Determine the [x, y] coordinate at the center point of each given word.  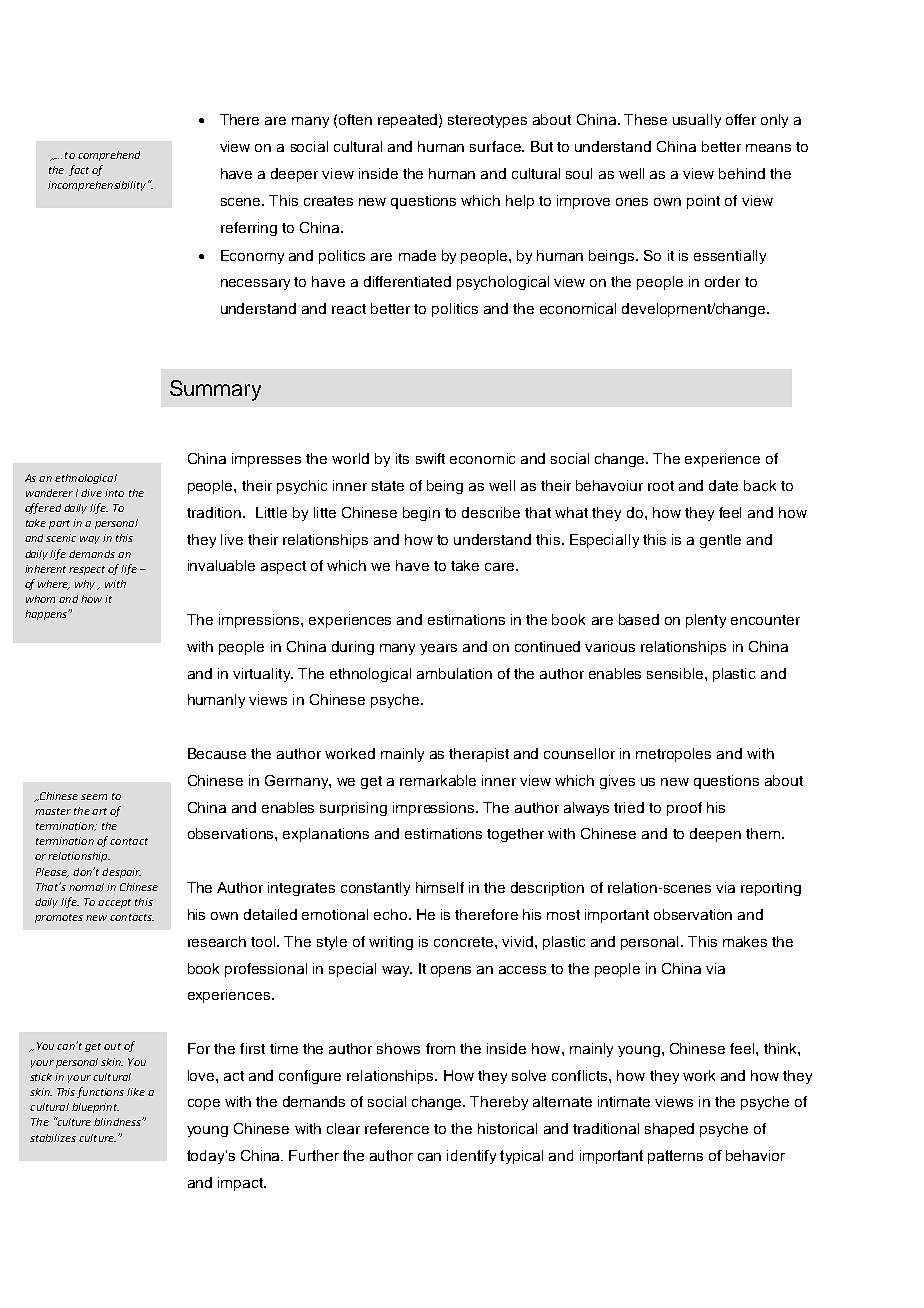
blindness [119, 1121]
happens [47, 615]
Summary [215, 390]
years [438, 649]
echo [392, 914]
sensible [676, 673]
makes [745, 941]
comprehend [109, 156]
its [402, 458]
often [355, 119]
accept [114, 903]
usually [697, 121]
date [723, 485]
